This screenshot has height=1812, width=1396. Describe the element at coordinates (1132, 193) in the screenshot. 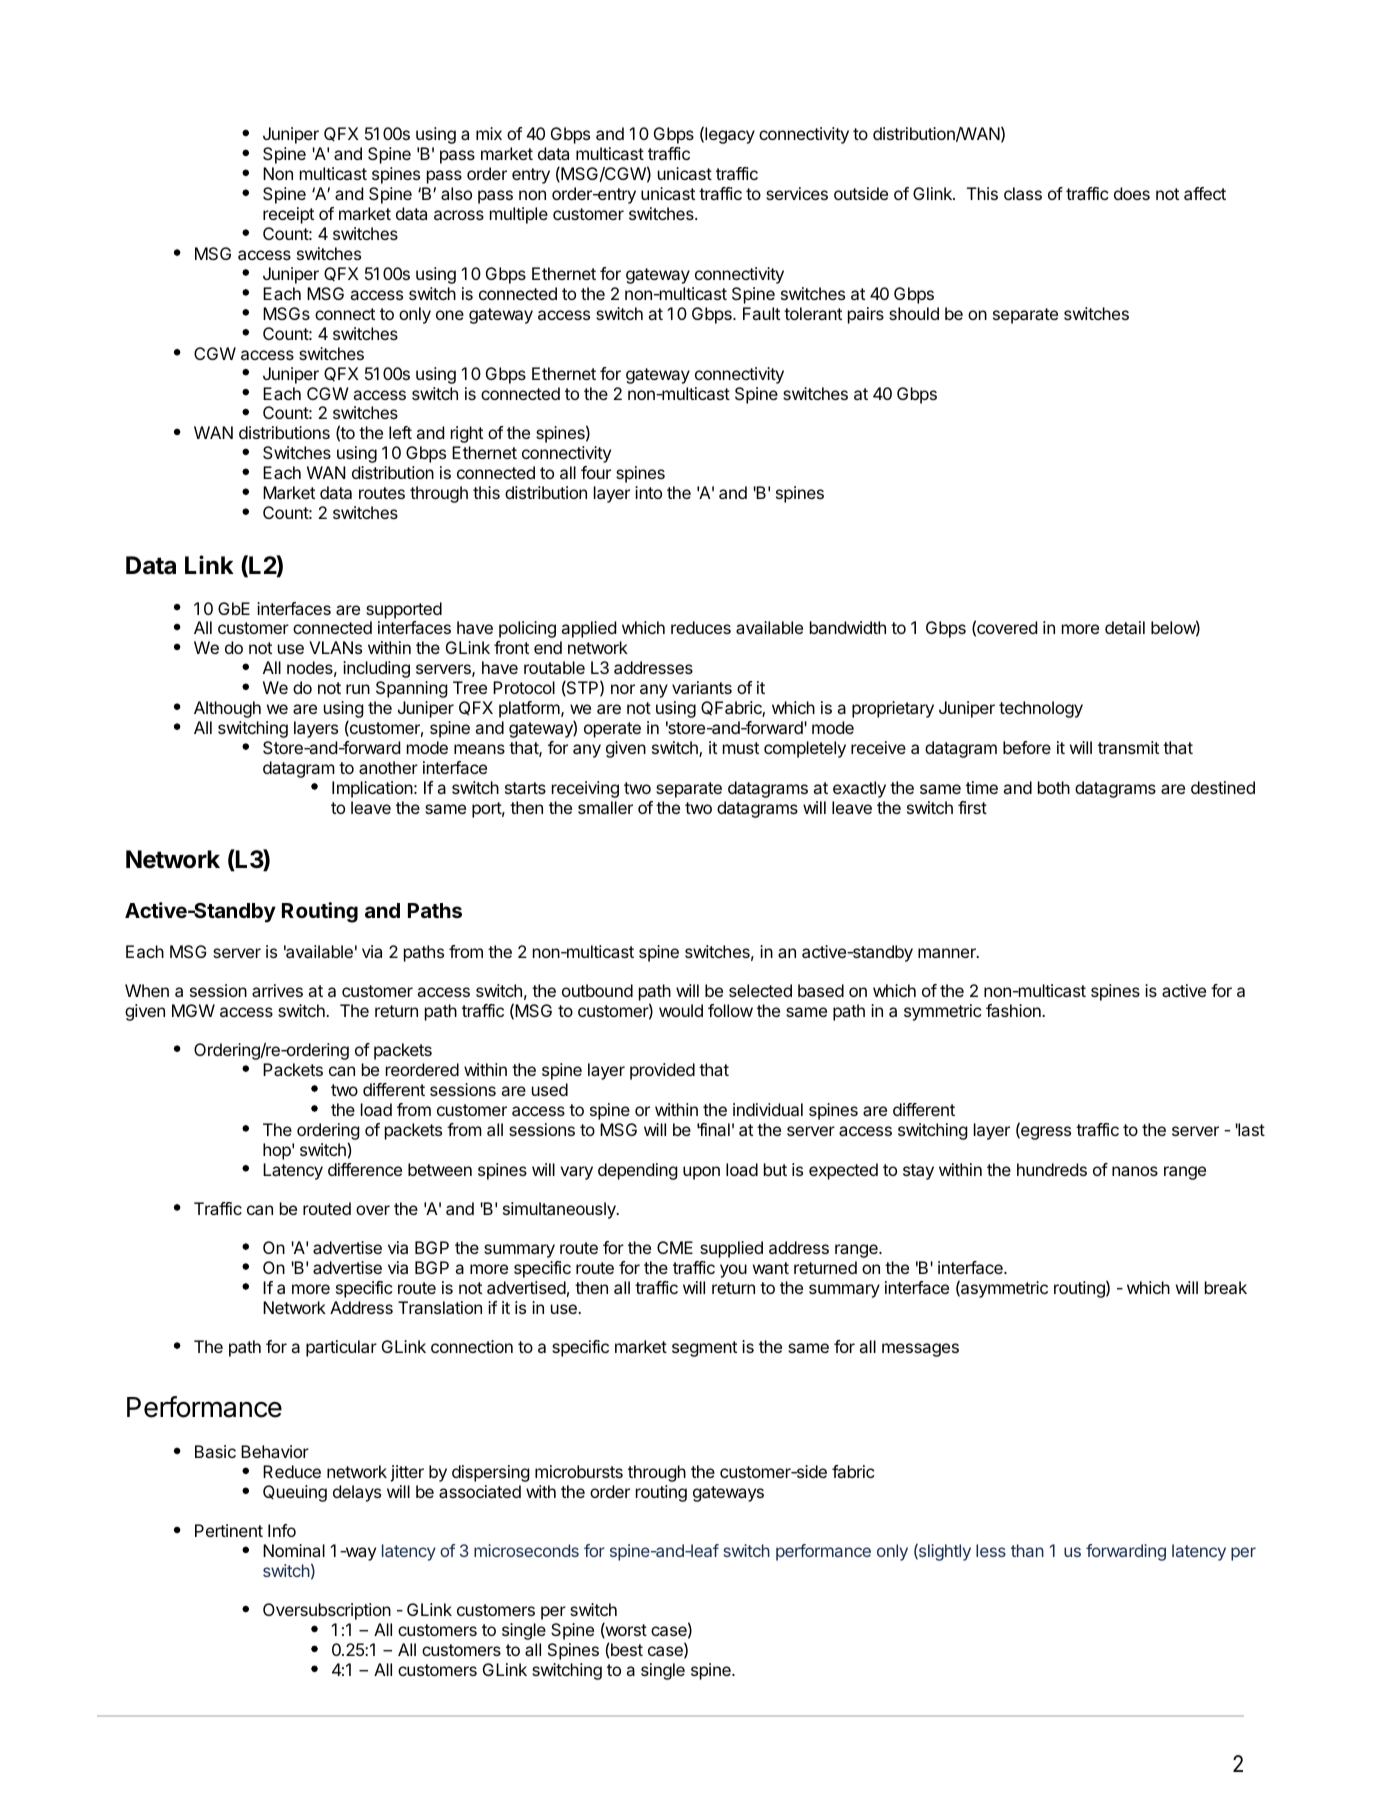

I see `does` at that location.
